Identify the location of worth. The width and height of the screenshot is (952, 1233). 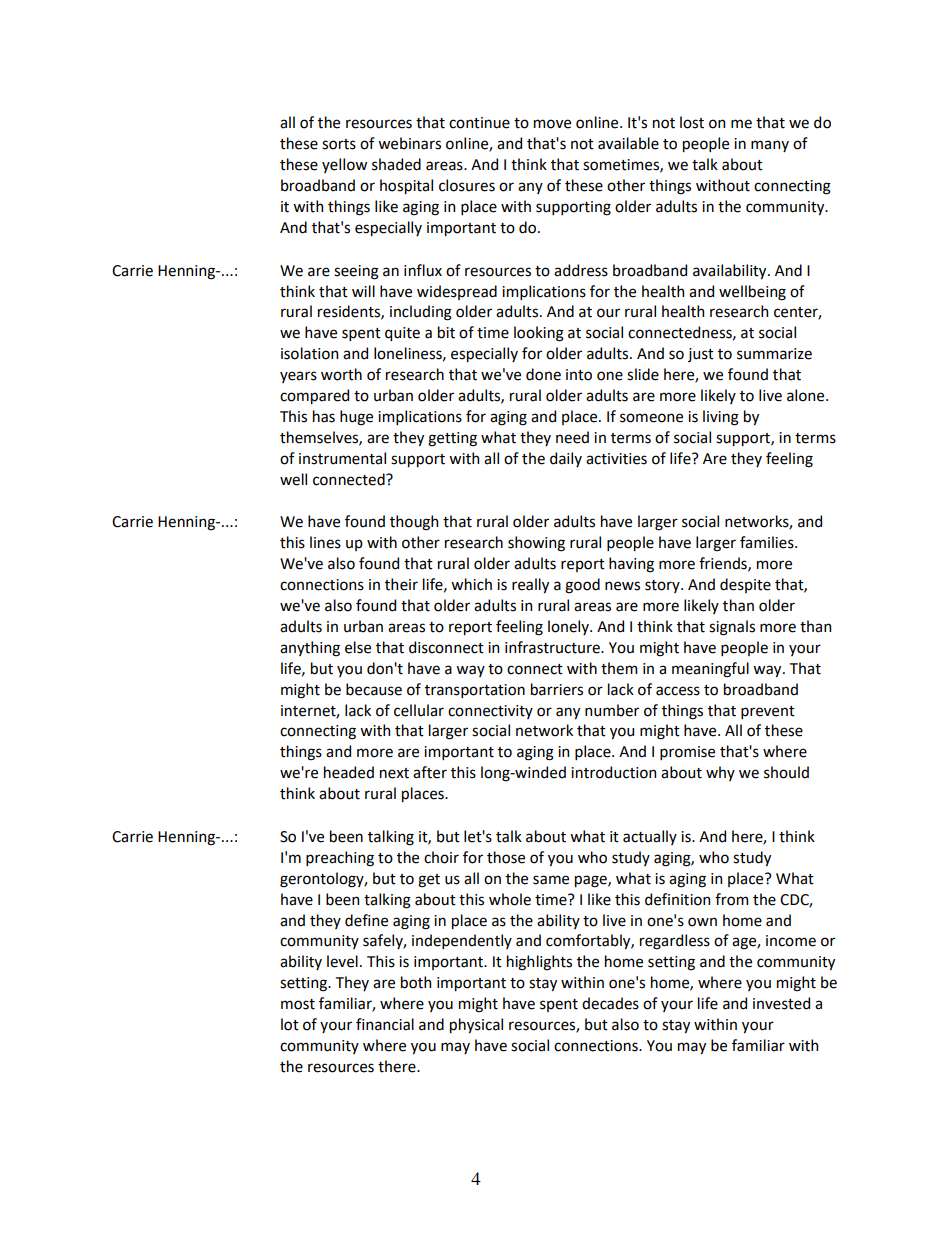
(341, 374).
